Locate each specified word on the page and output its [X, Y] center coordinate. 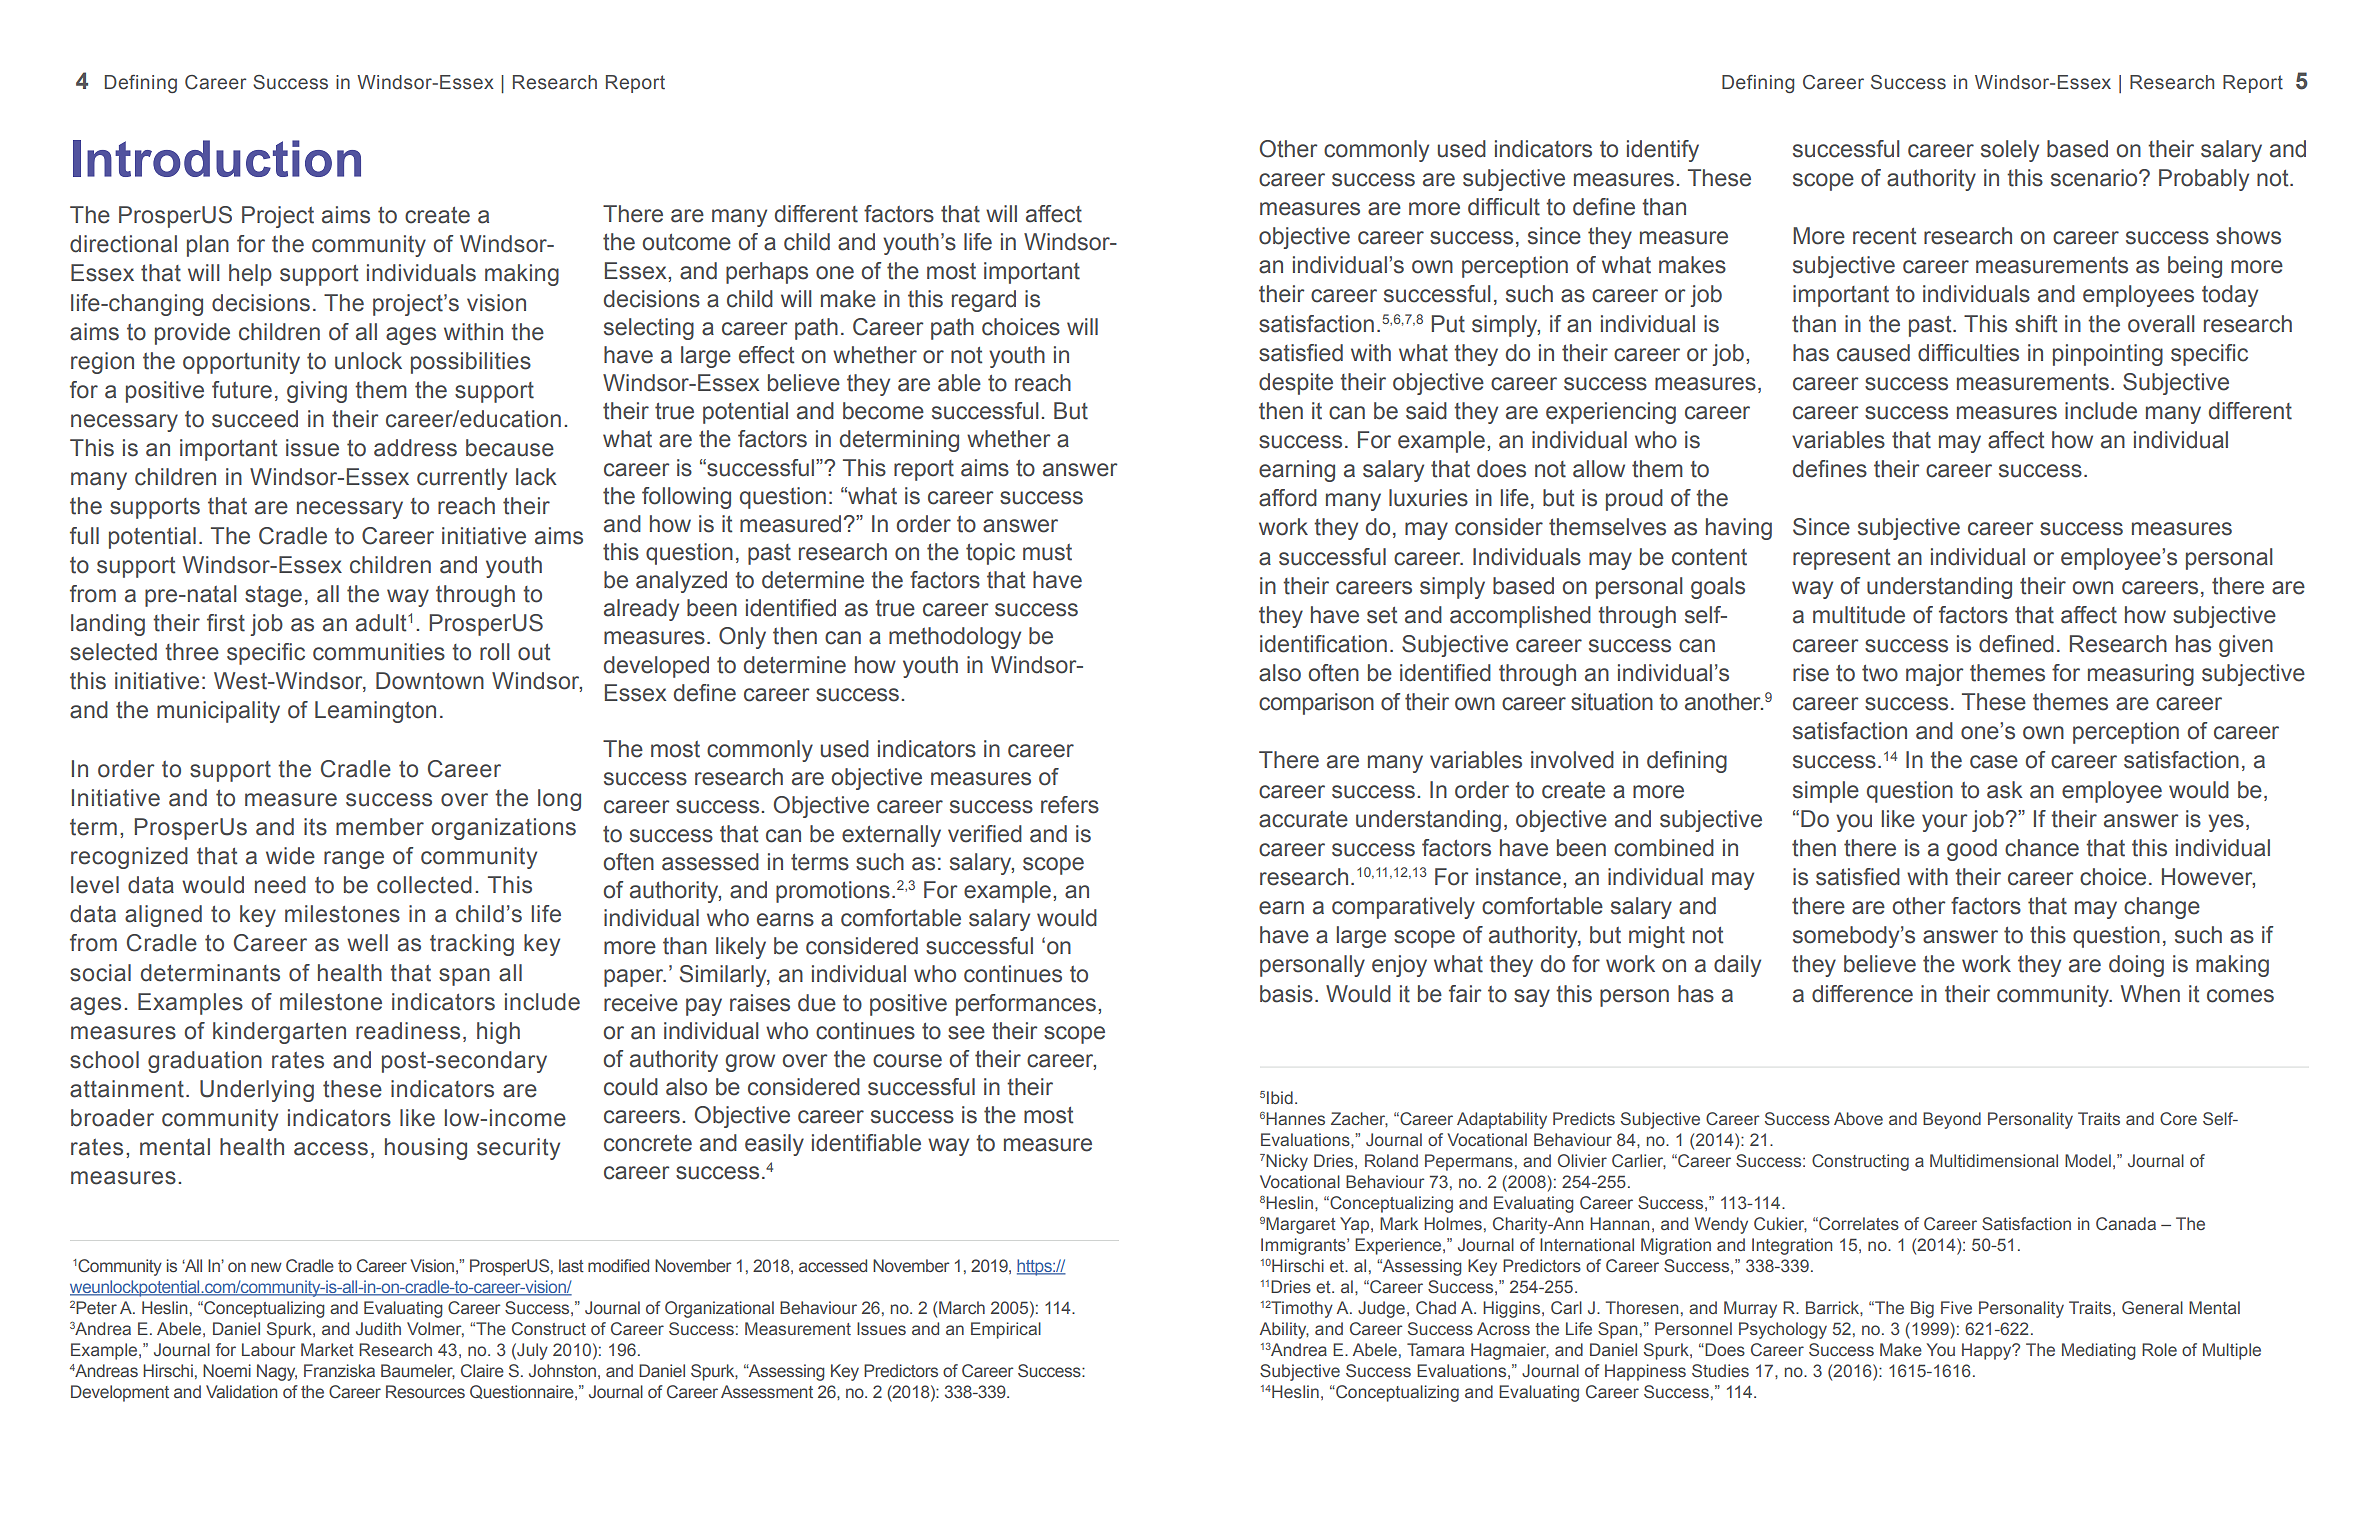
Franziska [339, 1370]
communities [379, 652]
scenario [2095, 178]
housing [426, 1149]
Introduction [217, 158]
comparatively [1403, 908]
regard [984, 301]
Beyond [1952, 1120]
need [280, 885]
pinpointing [2108, 355]
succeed [255, 419]
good [1972, 850]
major [1934, 675]
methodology [955, 638]
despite [1296, 384]
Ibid [1280, 1097]
